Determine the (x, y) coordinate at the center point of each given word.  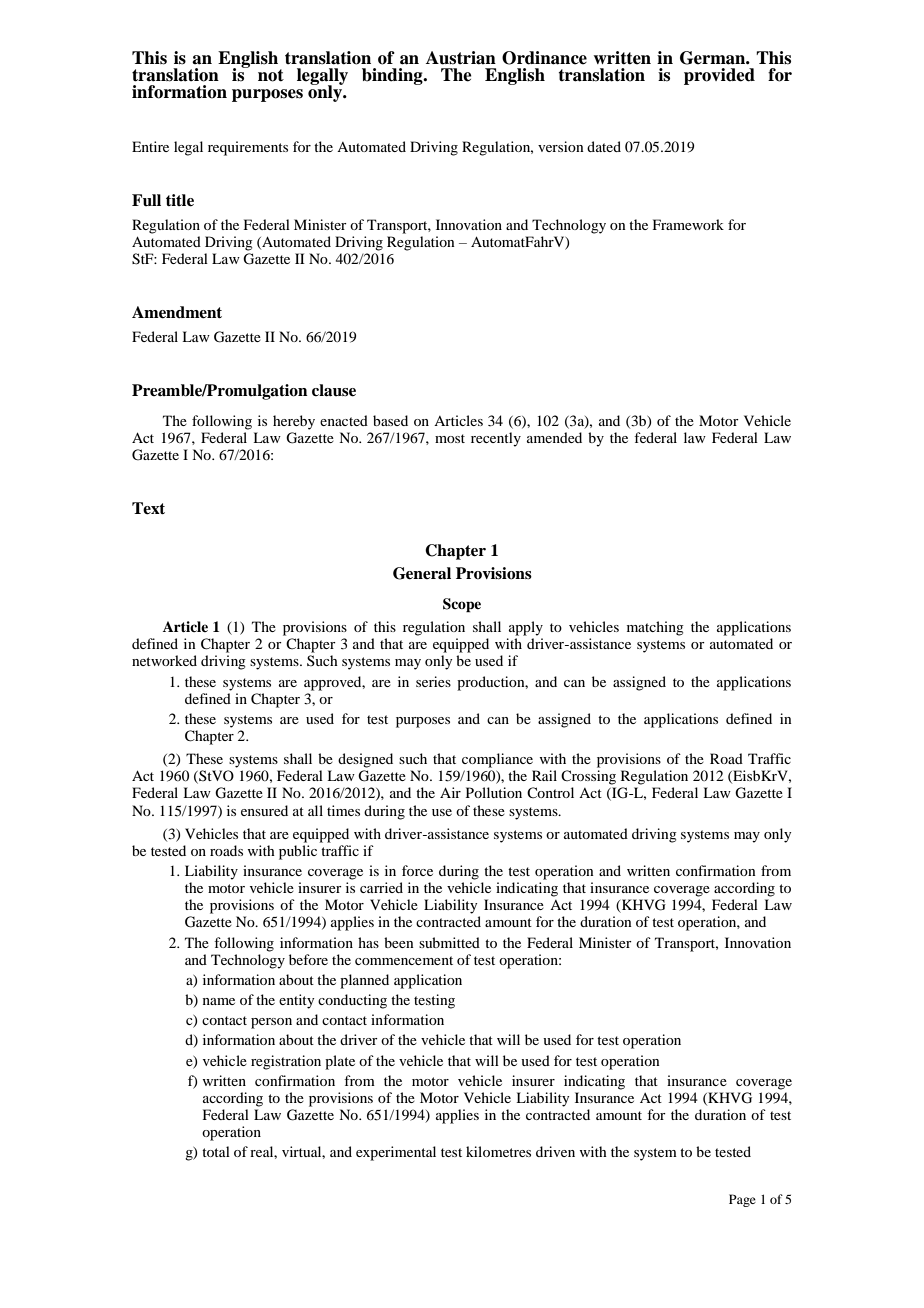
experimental (396, 1153)
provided (719, 76)
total (216, 1151)
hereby (294, 422)
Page (742, 1200)
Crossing (588, 777)
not (271, 75)
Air (450, 792)
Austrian (461, 58)
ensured (264, 810)
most (450, 438)
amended (554, 437)
